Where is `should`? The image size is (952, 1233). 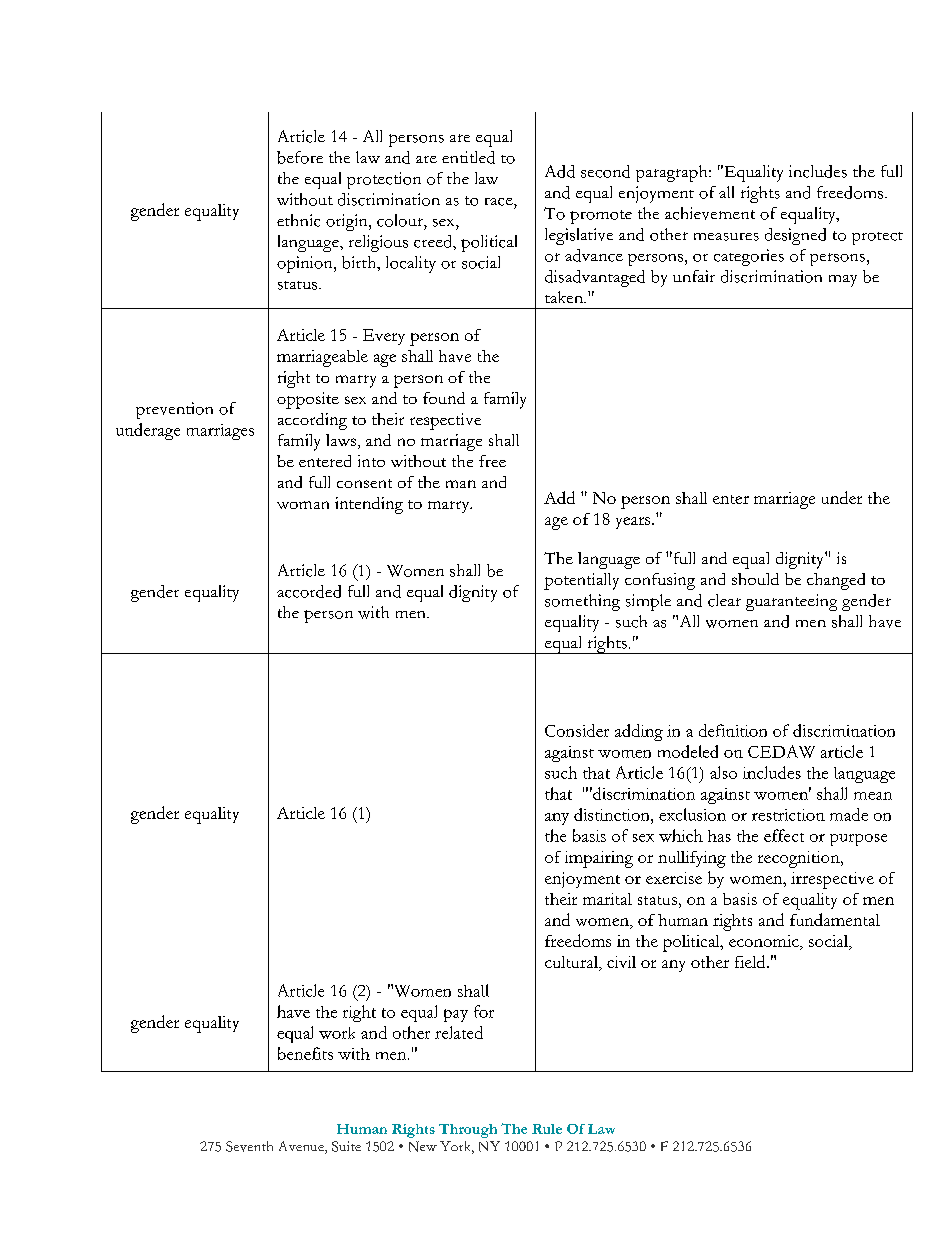 should is located at coordinates (755, 579).
